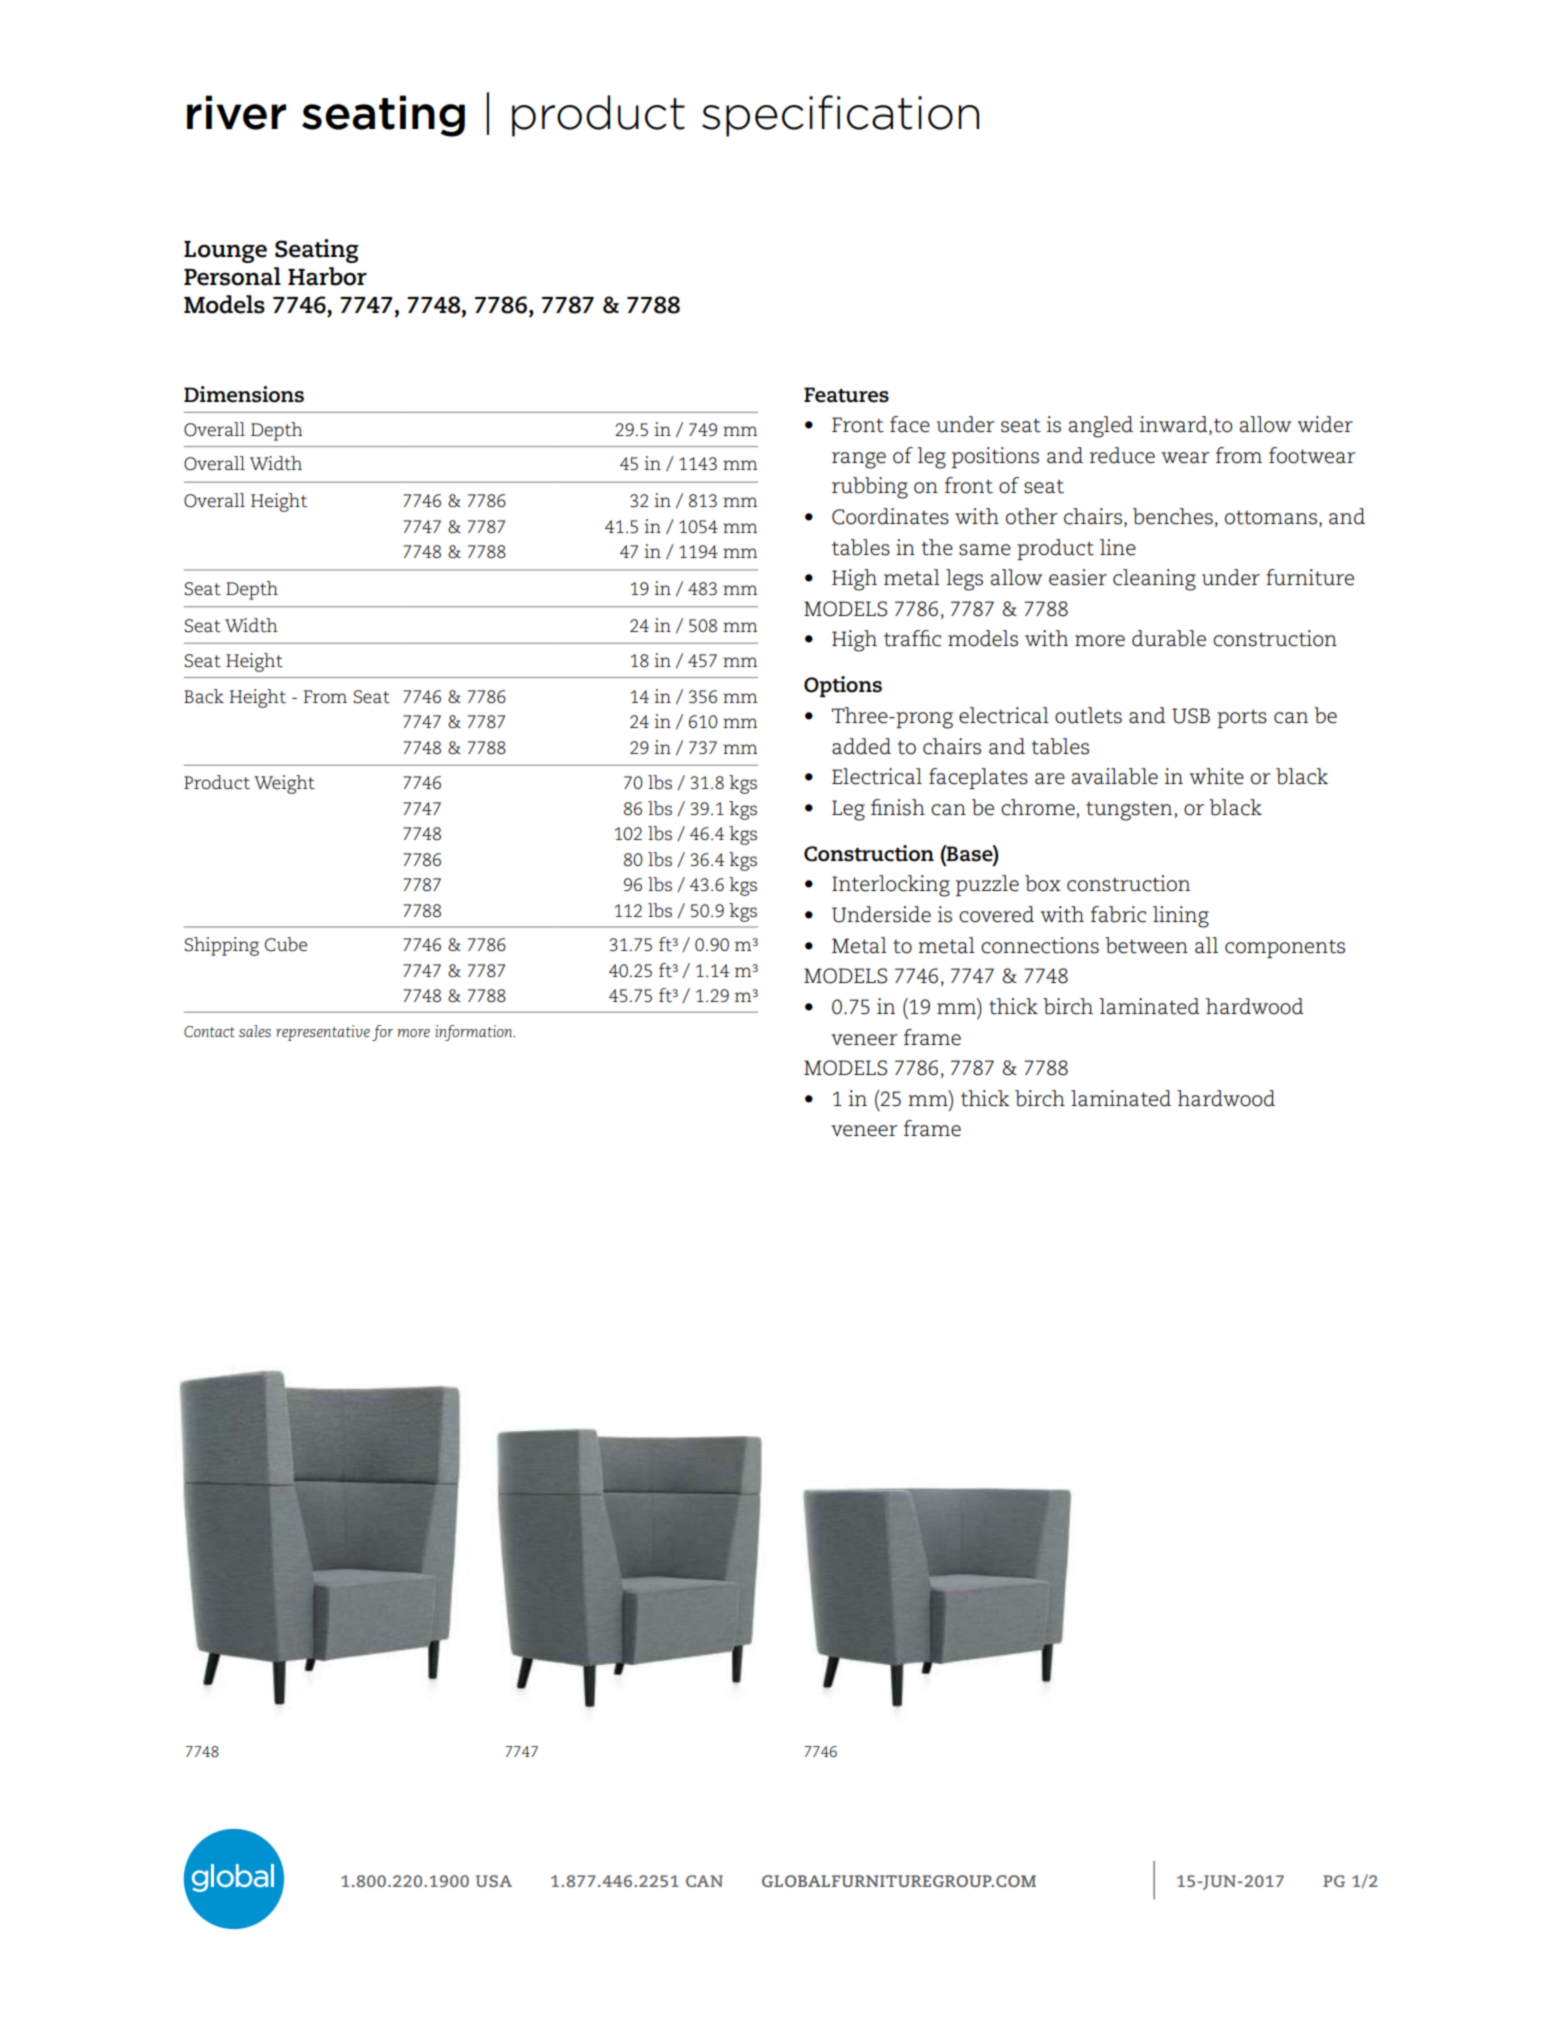 The height and width of the screenshot is (2021, 1562). What do you see at coordinates (244, 394) in the screenshot?
I see `Dimensions` at bounding box center [244, 394].
